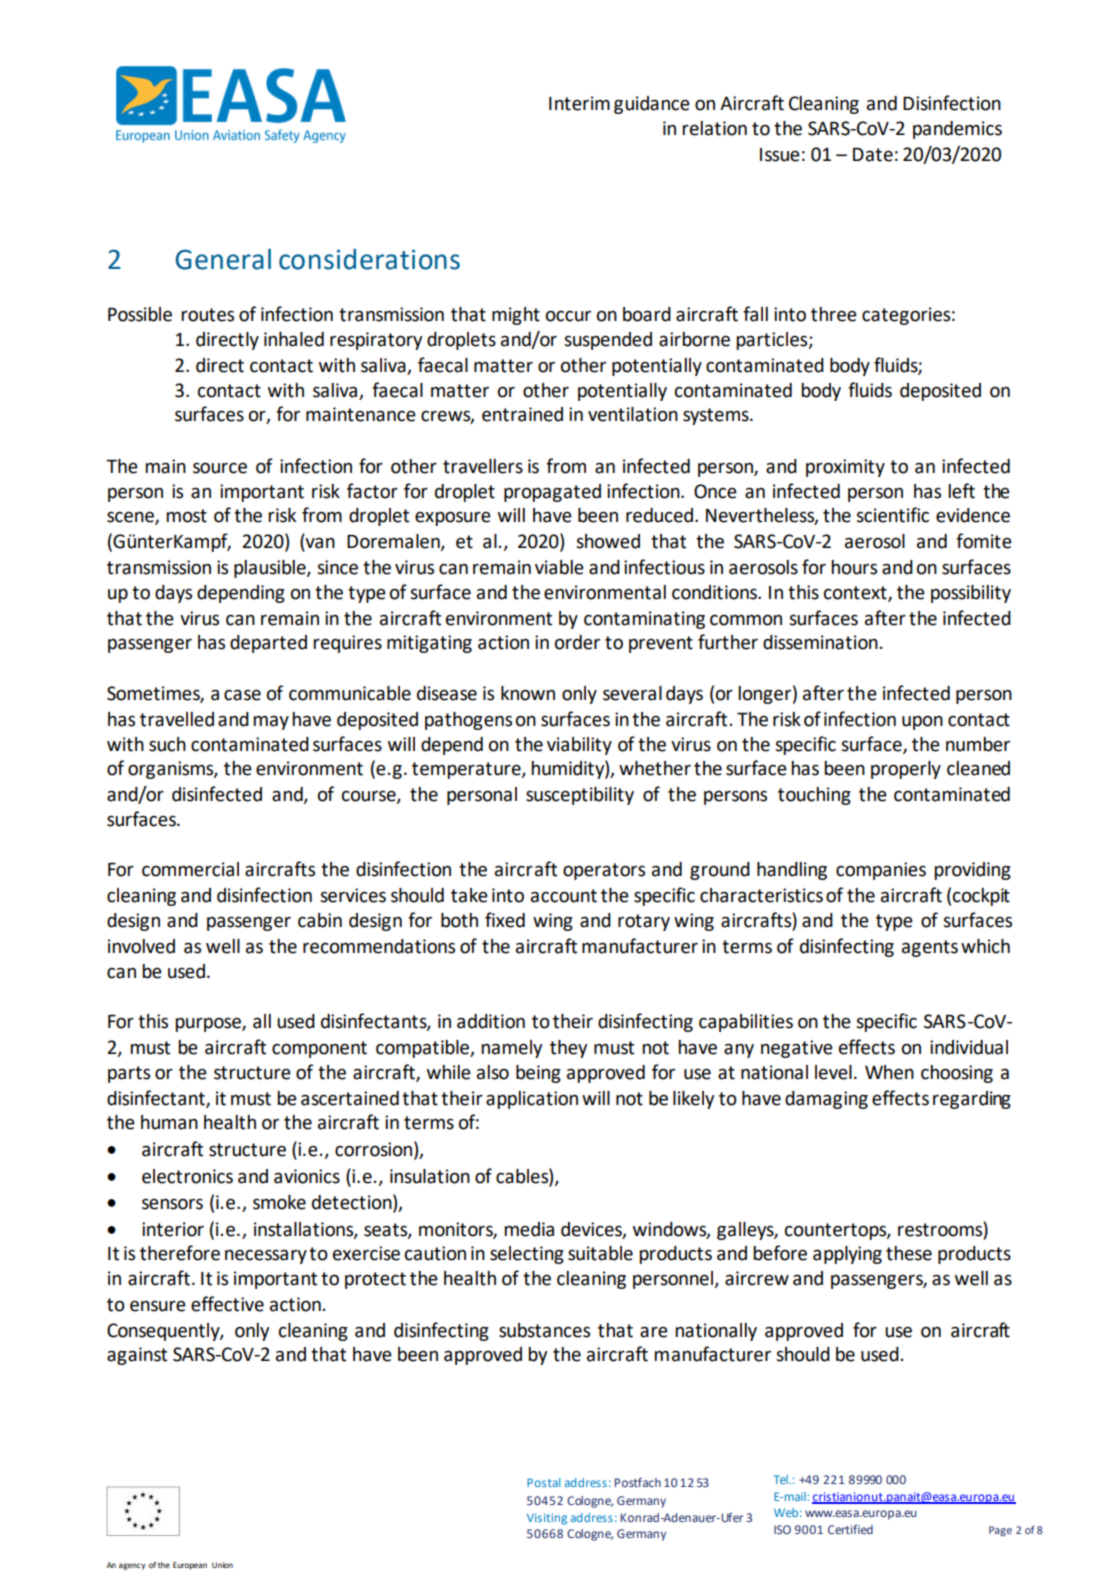 Image resolution: width=1118 pixels, height=1582 pixels. What do you see at coordinates (873, 155) in the image?
I see `Date` at bounding box center [873, 155].
